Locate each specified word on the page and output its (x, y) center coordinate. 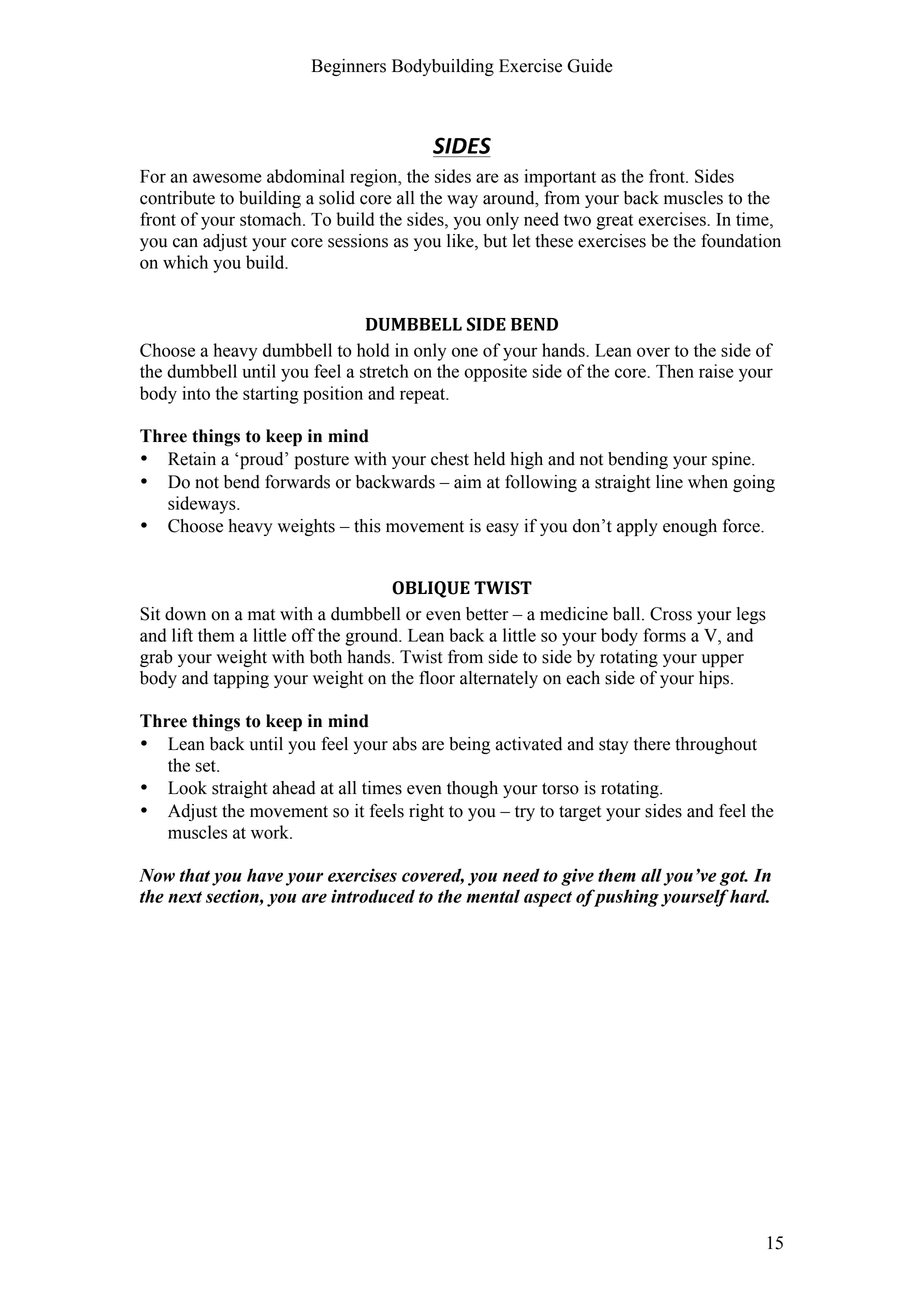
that (194, 875)
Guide (590, 66)
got (734, 878)
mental (493, 896)
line (669, 482)
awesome (227, 178)
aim (468, 482)
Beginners (349, 67)
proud (262, 460)
